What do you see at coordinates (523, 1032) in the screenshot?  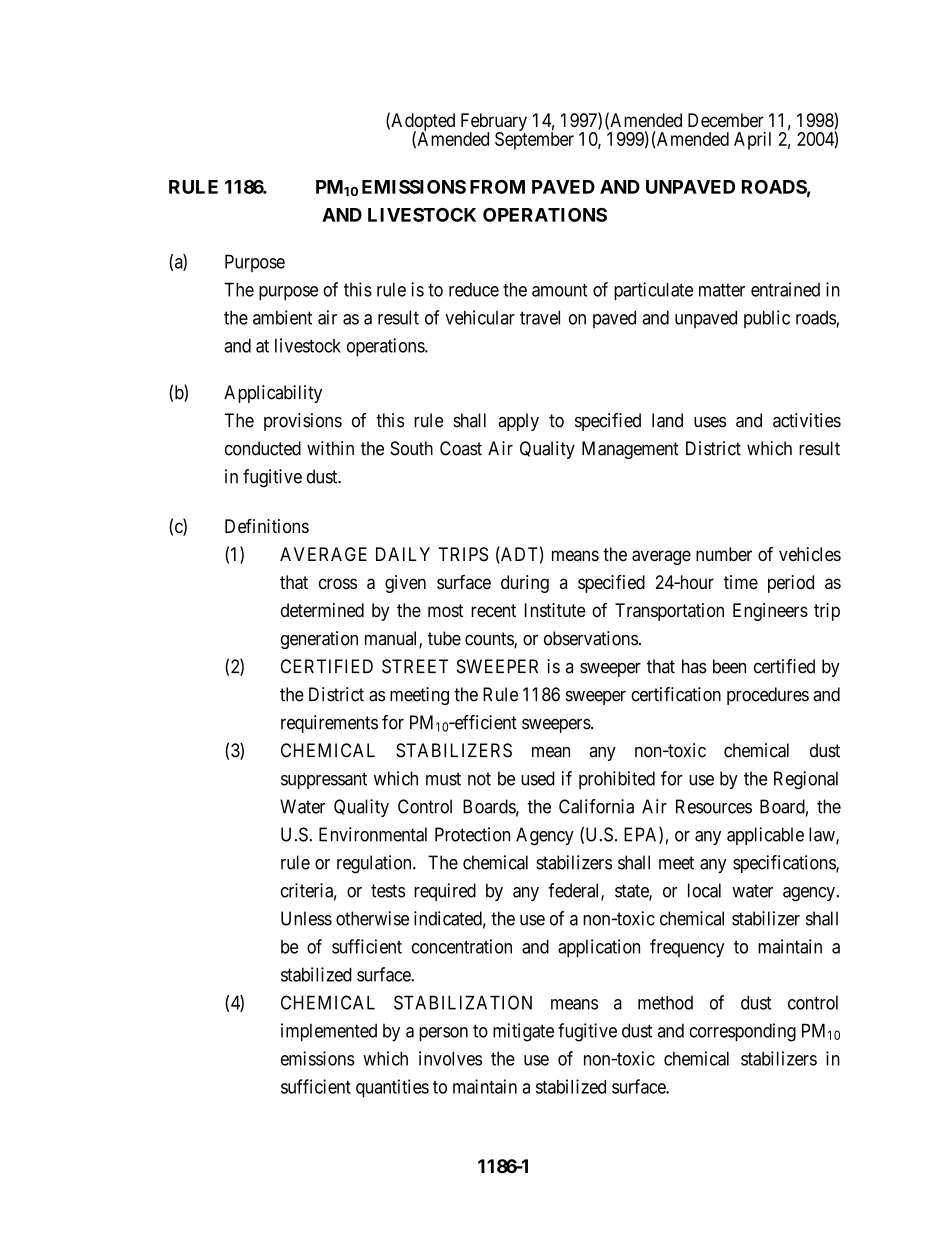 I see `mitigate` at bounding box center [523, 1032].
